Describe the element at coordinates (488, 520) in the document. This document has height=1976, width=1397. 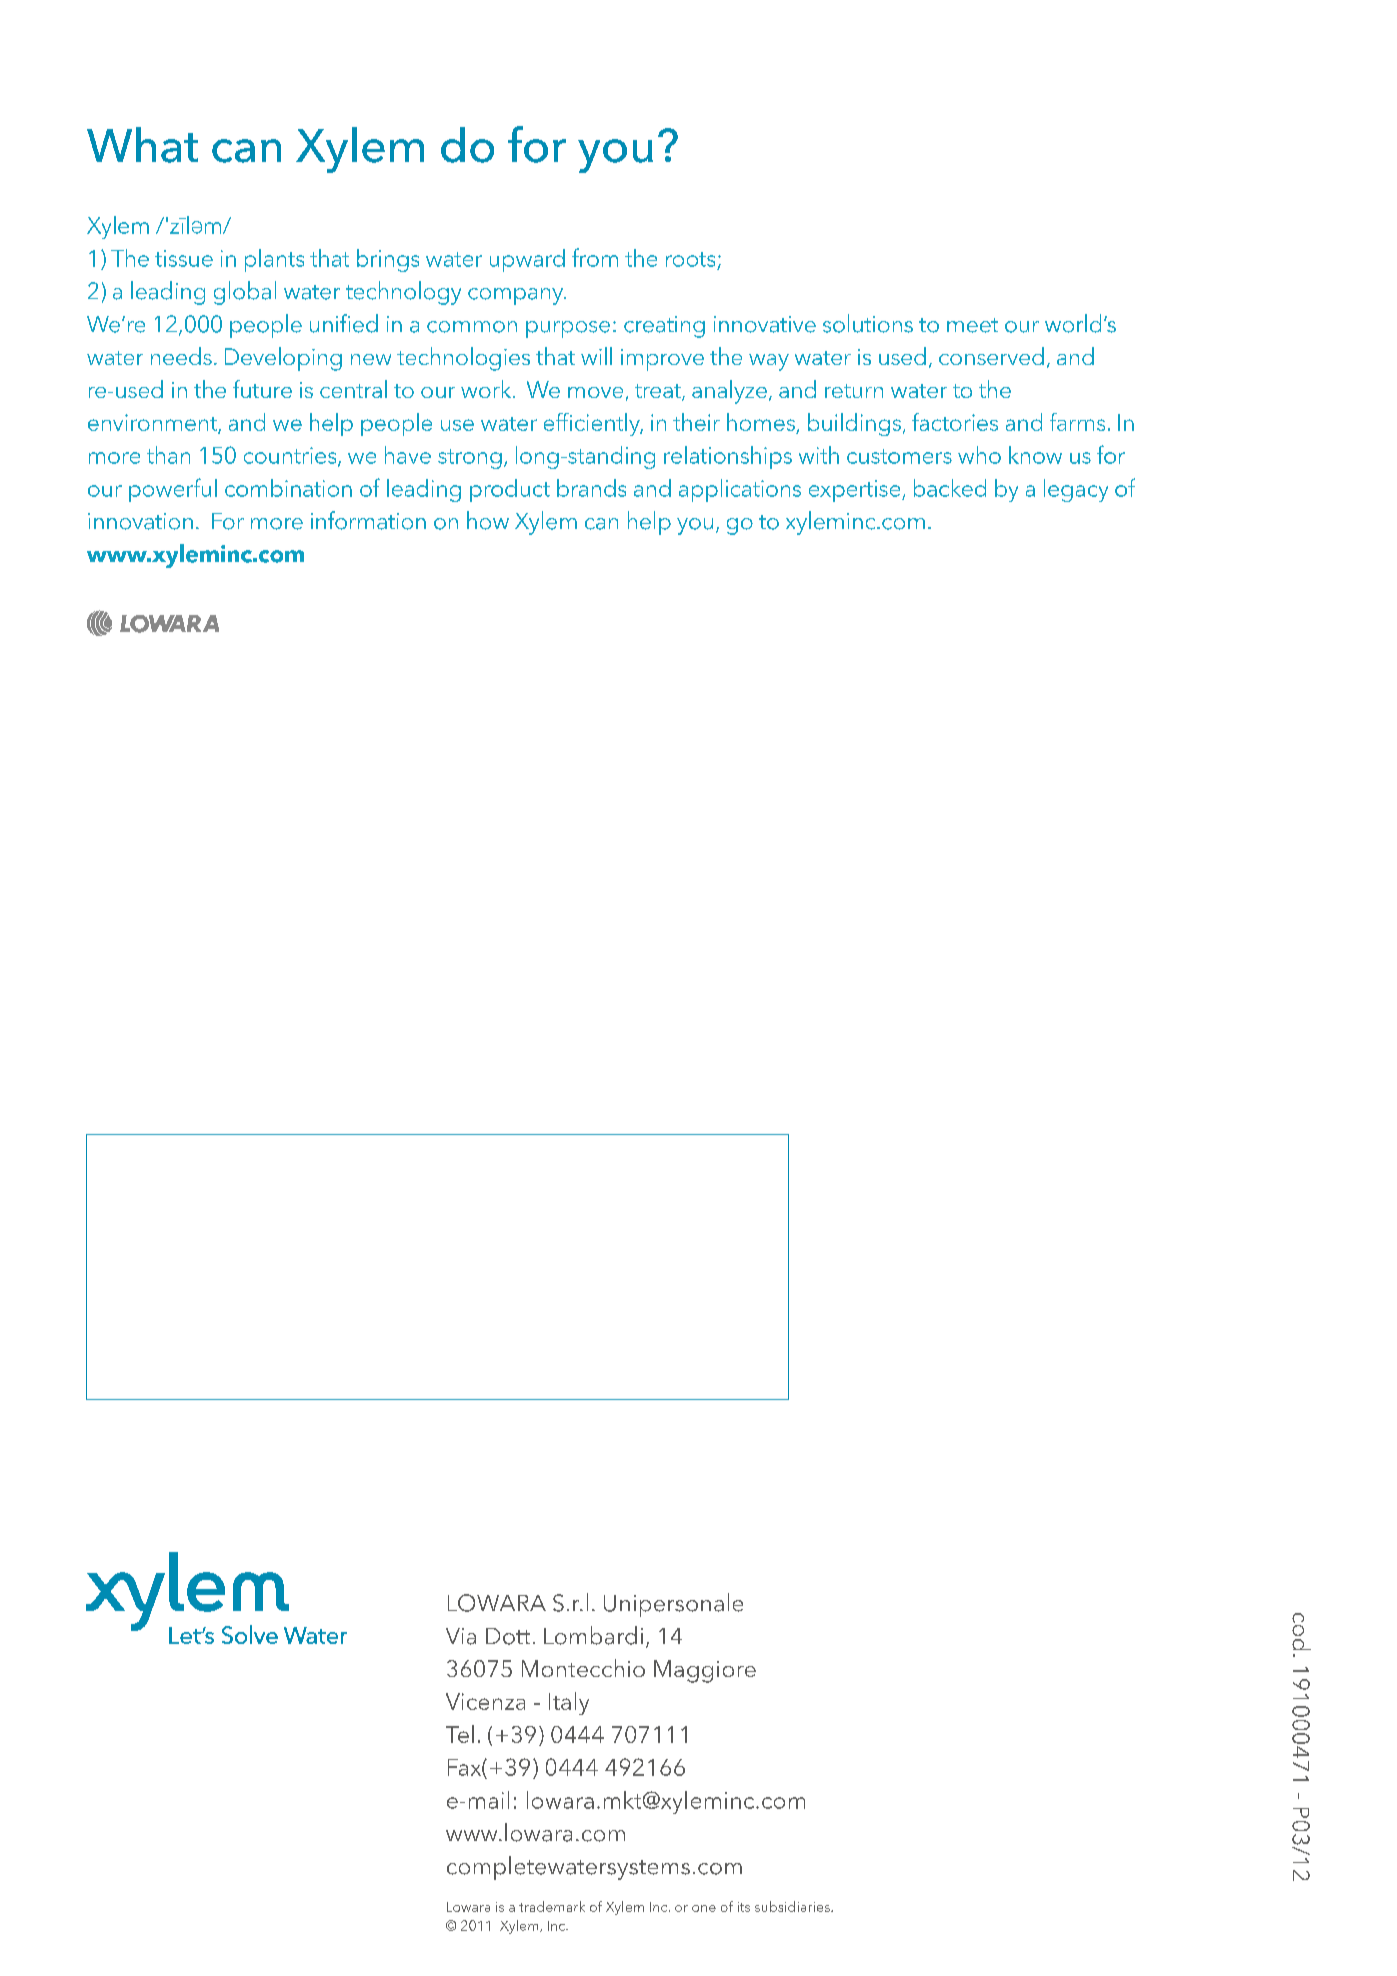
I see `how` at that location.
